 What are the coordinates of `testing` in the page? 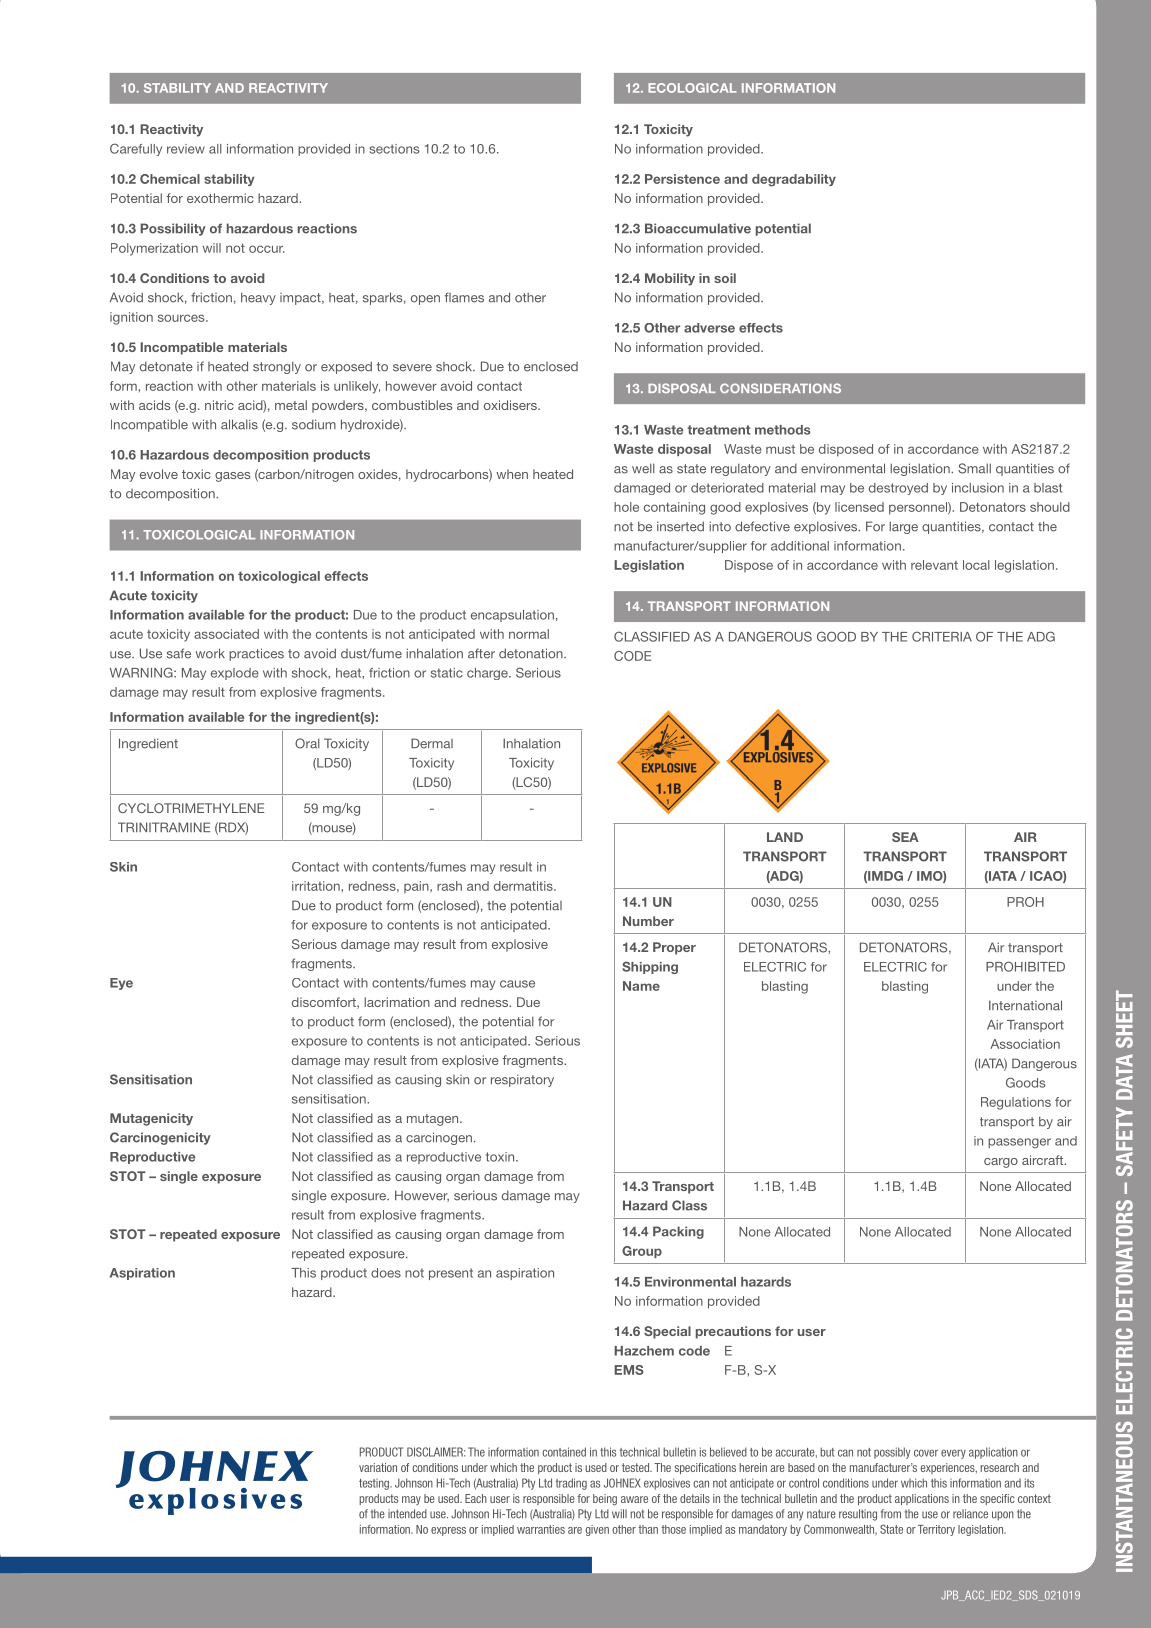 It's located at (375, 1484).
